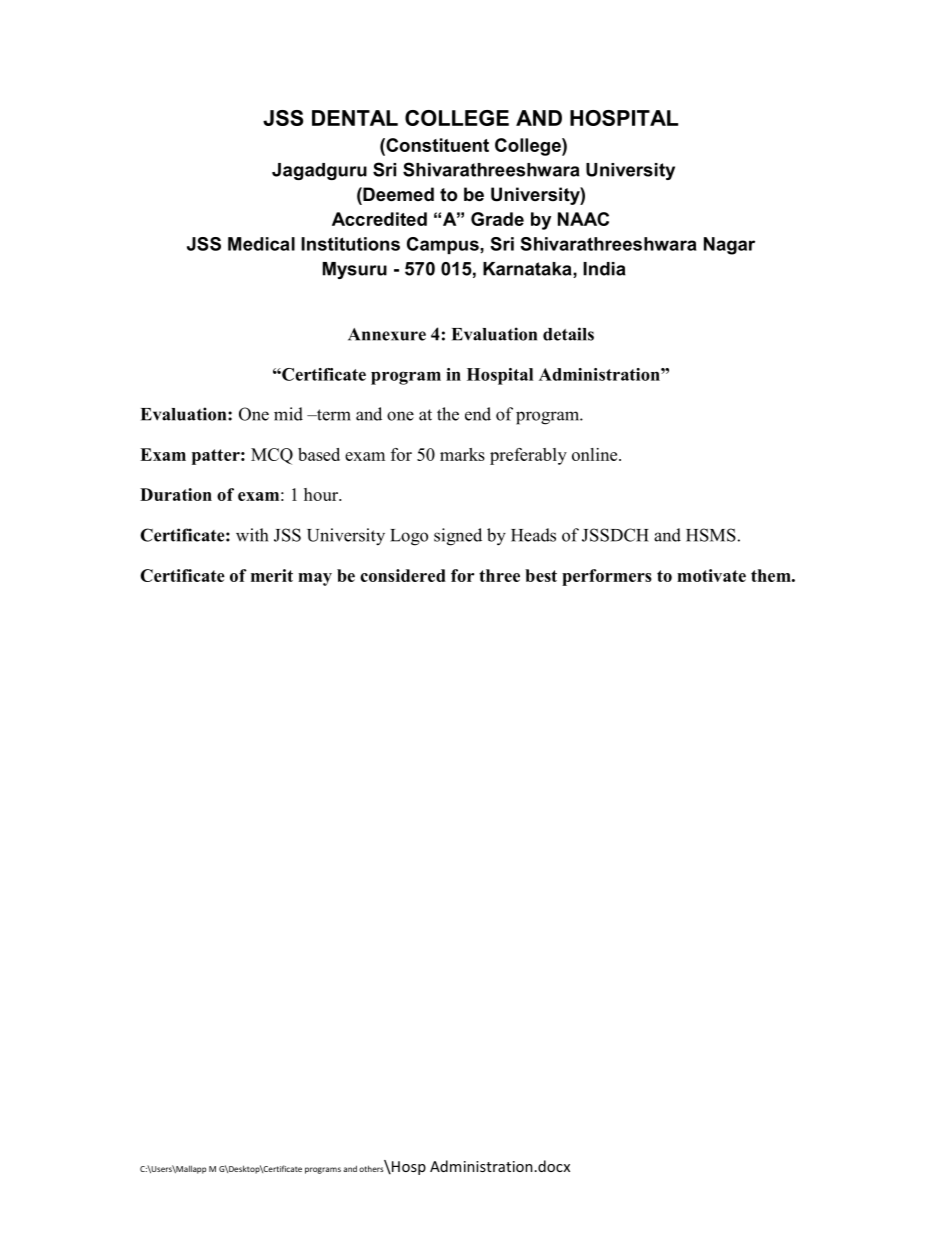  Describe the element at coordinates (607, 577) in the screenshot. I see `performers` at that location.
